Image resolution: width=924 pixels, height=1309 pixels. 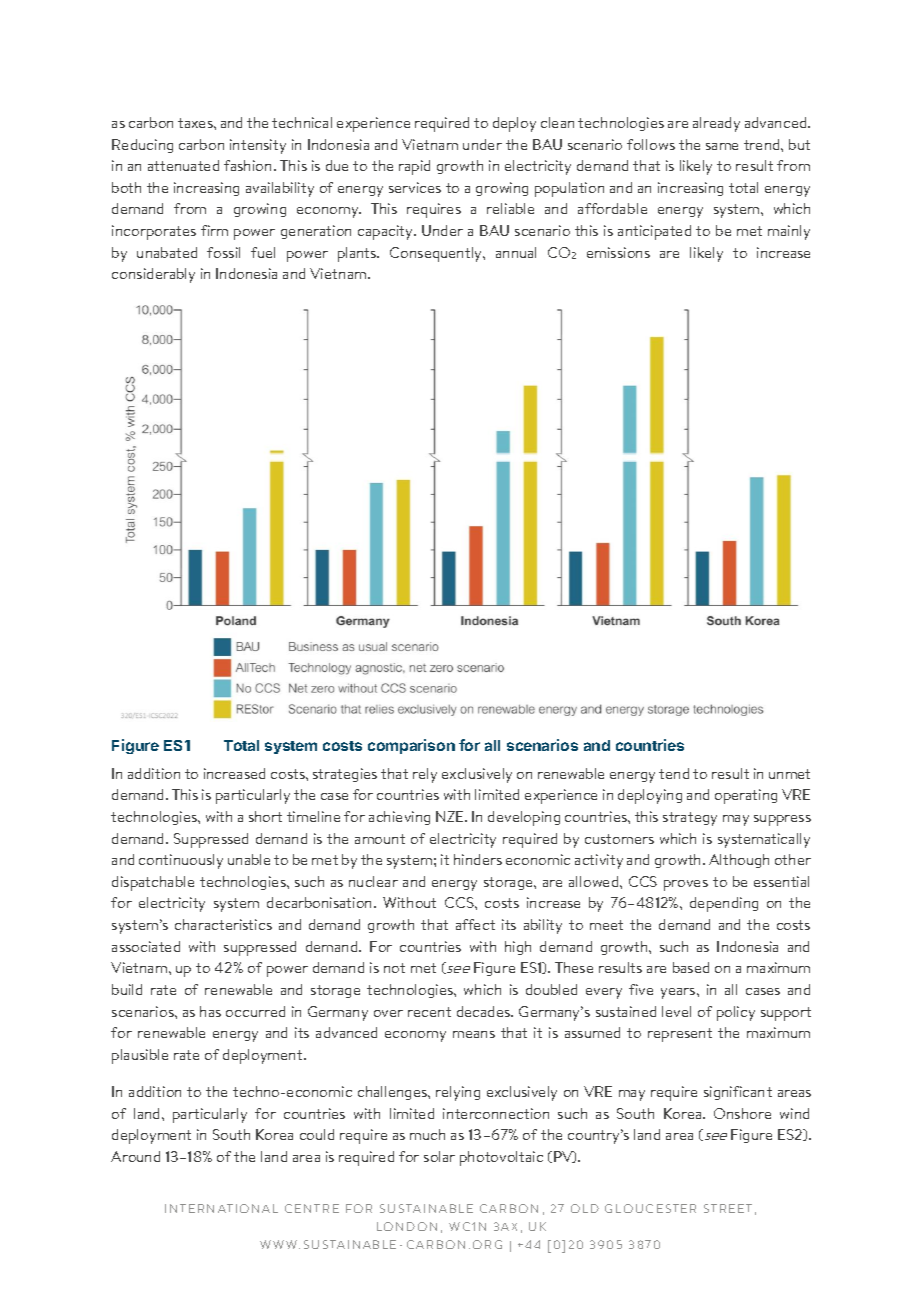 What do you see at coordinates (135, 1156) in the screenshot?
I see `Around` at bounding box center [135, 1156].
